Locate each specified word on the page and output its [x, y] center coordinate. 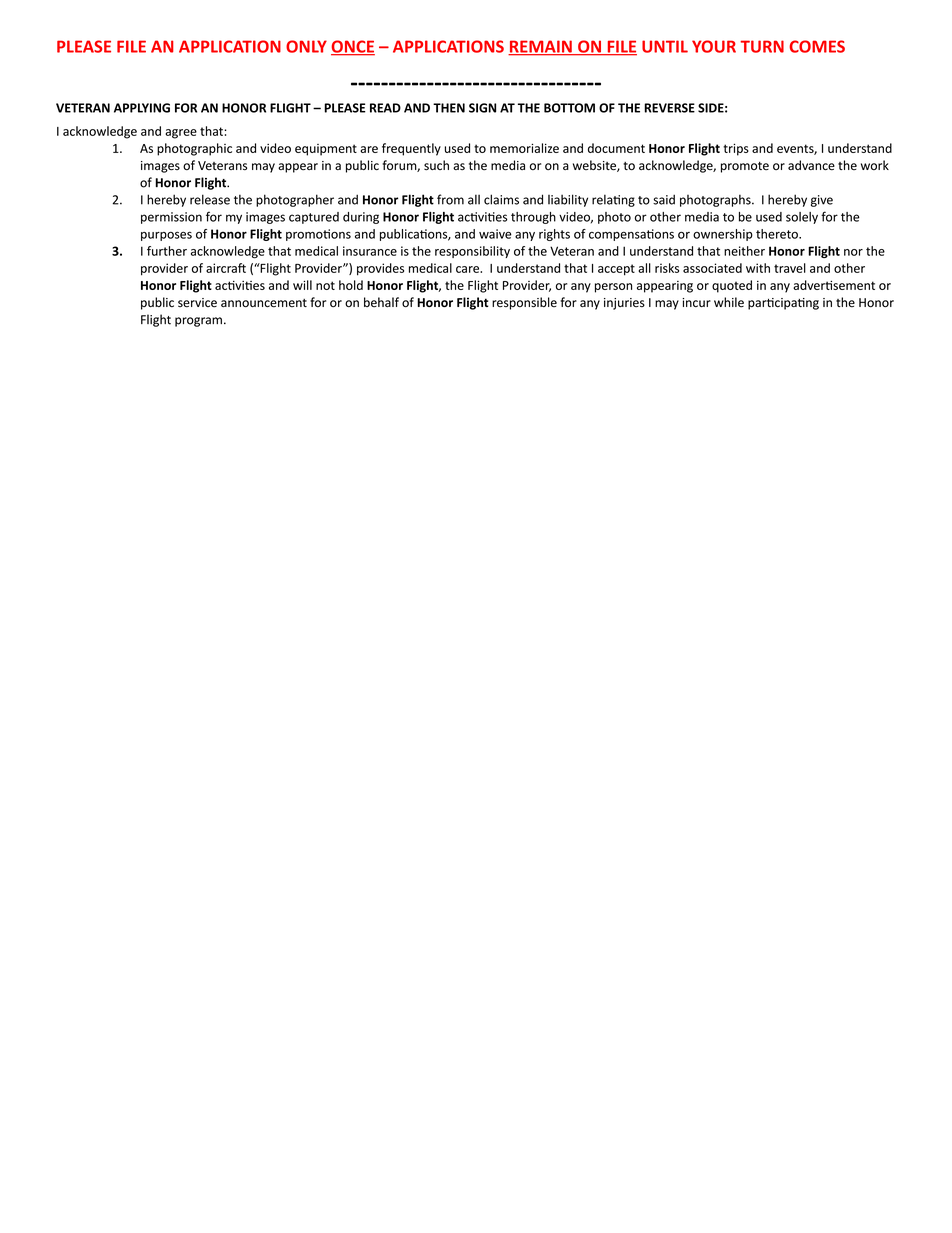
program [198, 322]
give [822, 201]
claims [501, 199]
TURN [762, 46]
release [210, 199]
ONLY [306, 46]
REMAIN [541, 47]
